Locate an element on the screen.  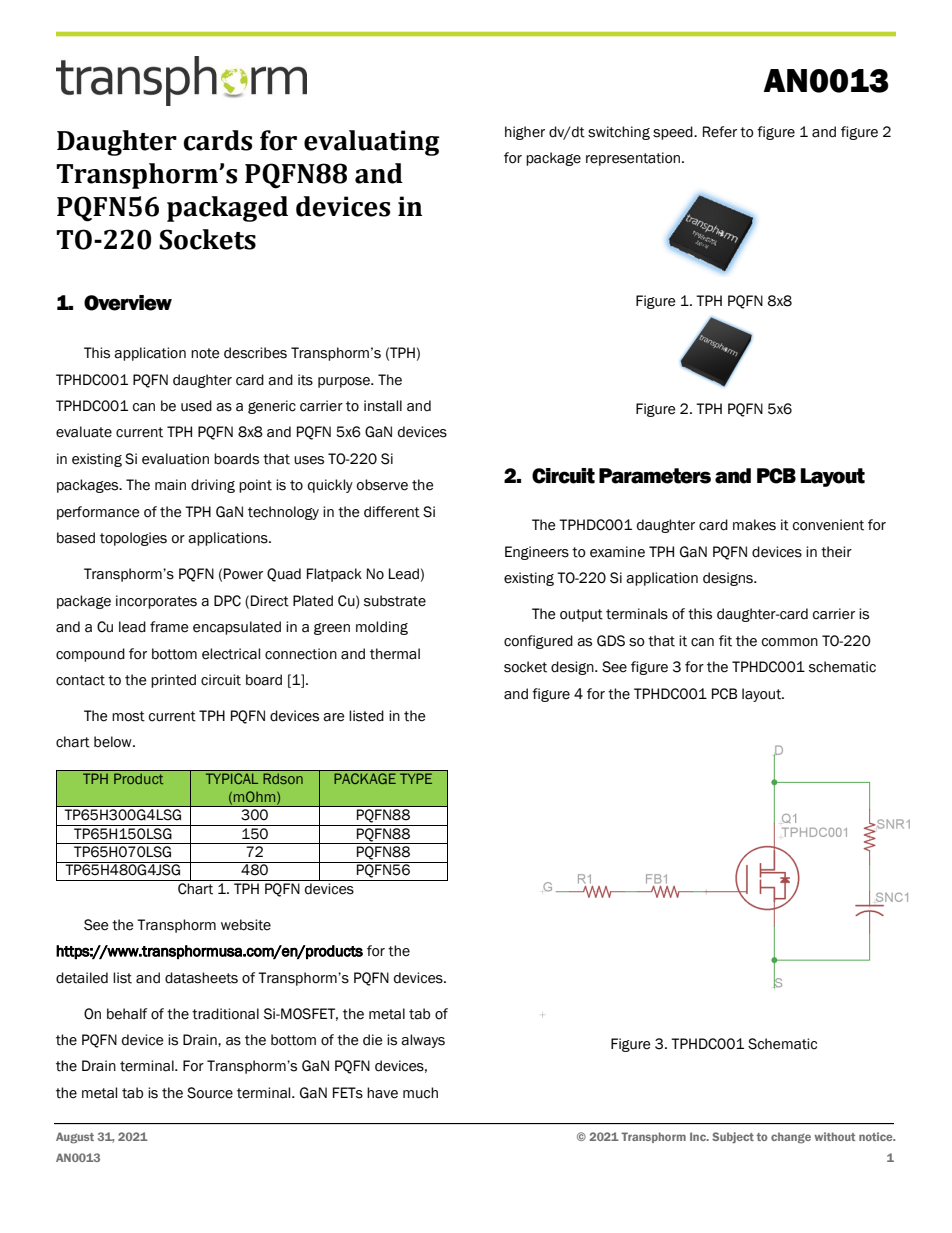
Source is located at coordinates (210, 1093).
